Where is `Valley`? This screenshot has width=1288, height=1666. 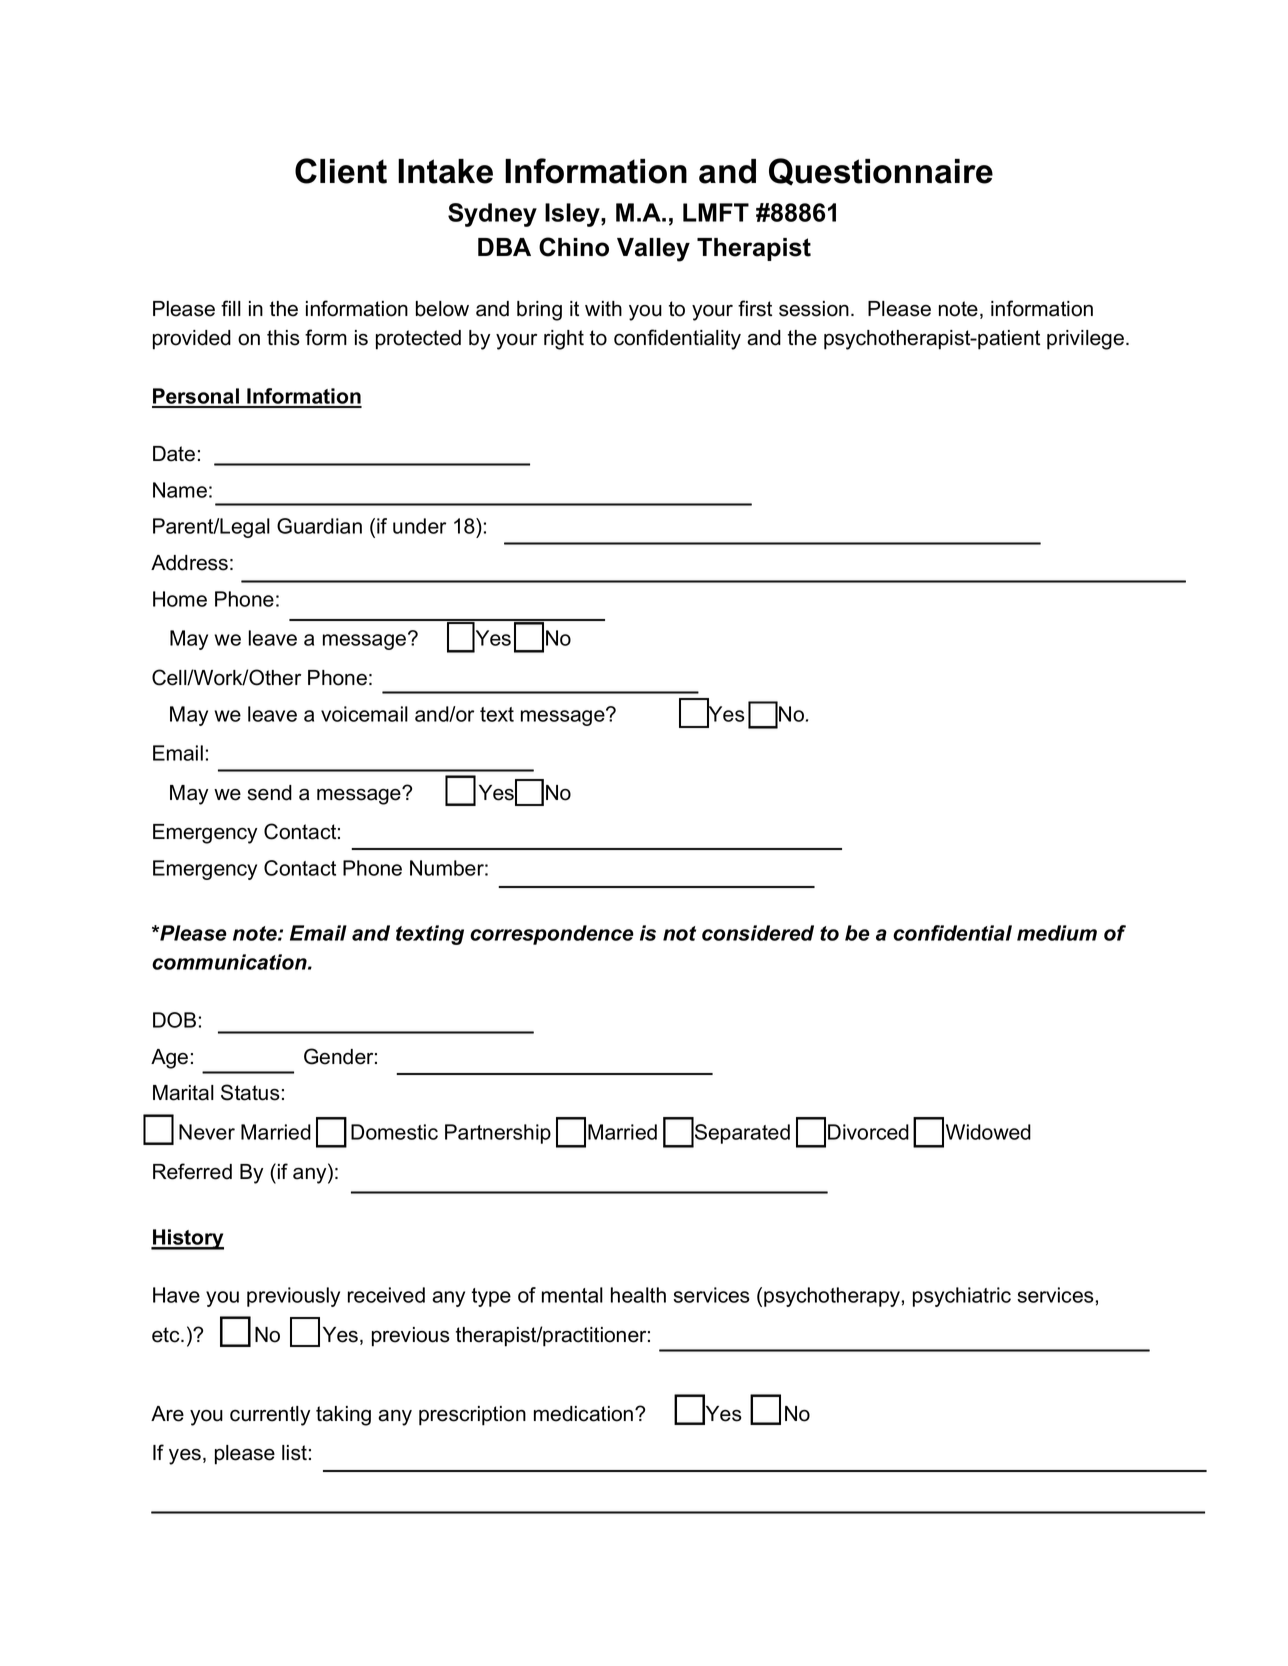 Valley is located at coordinates (653, 250).
